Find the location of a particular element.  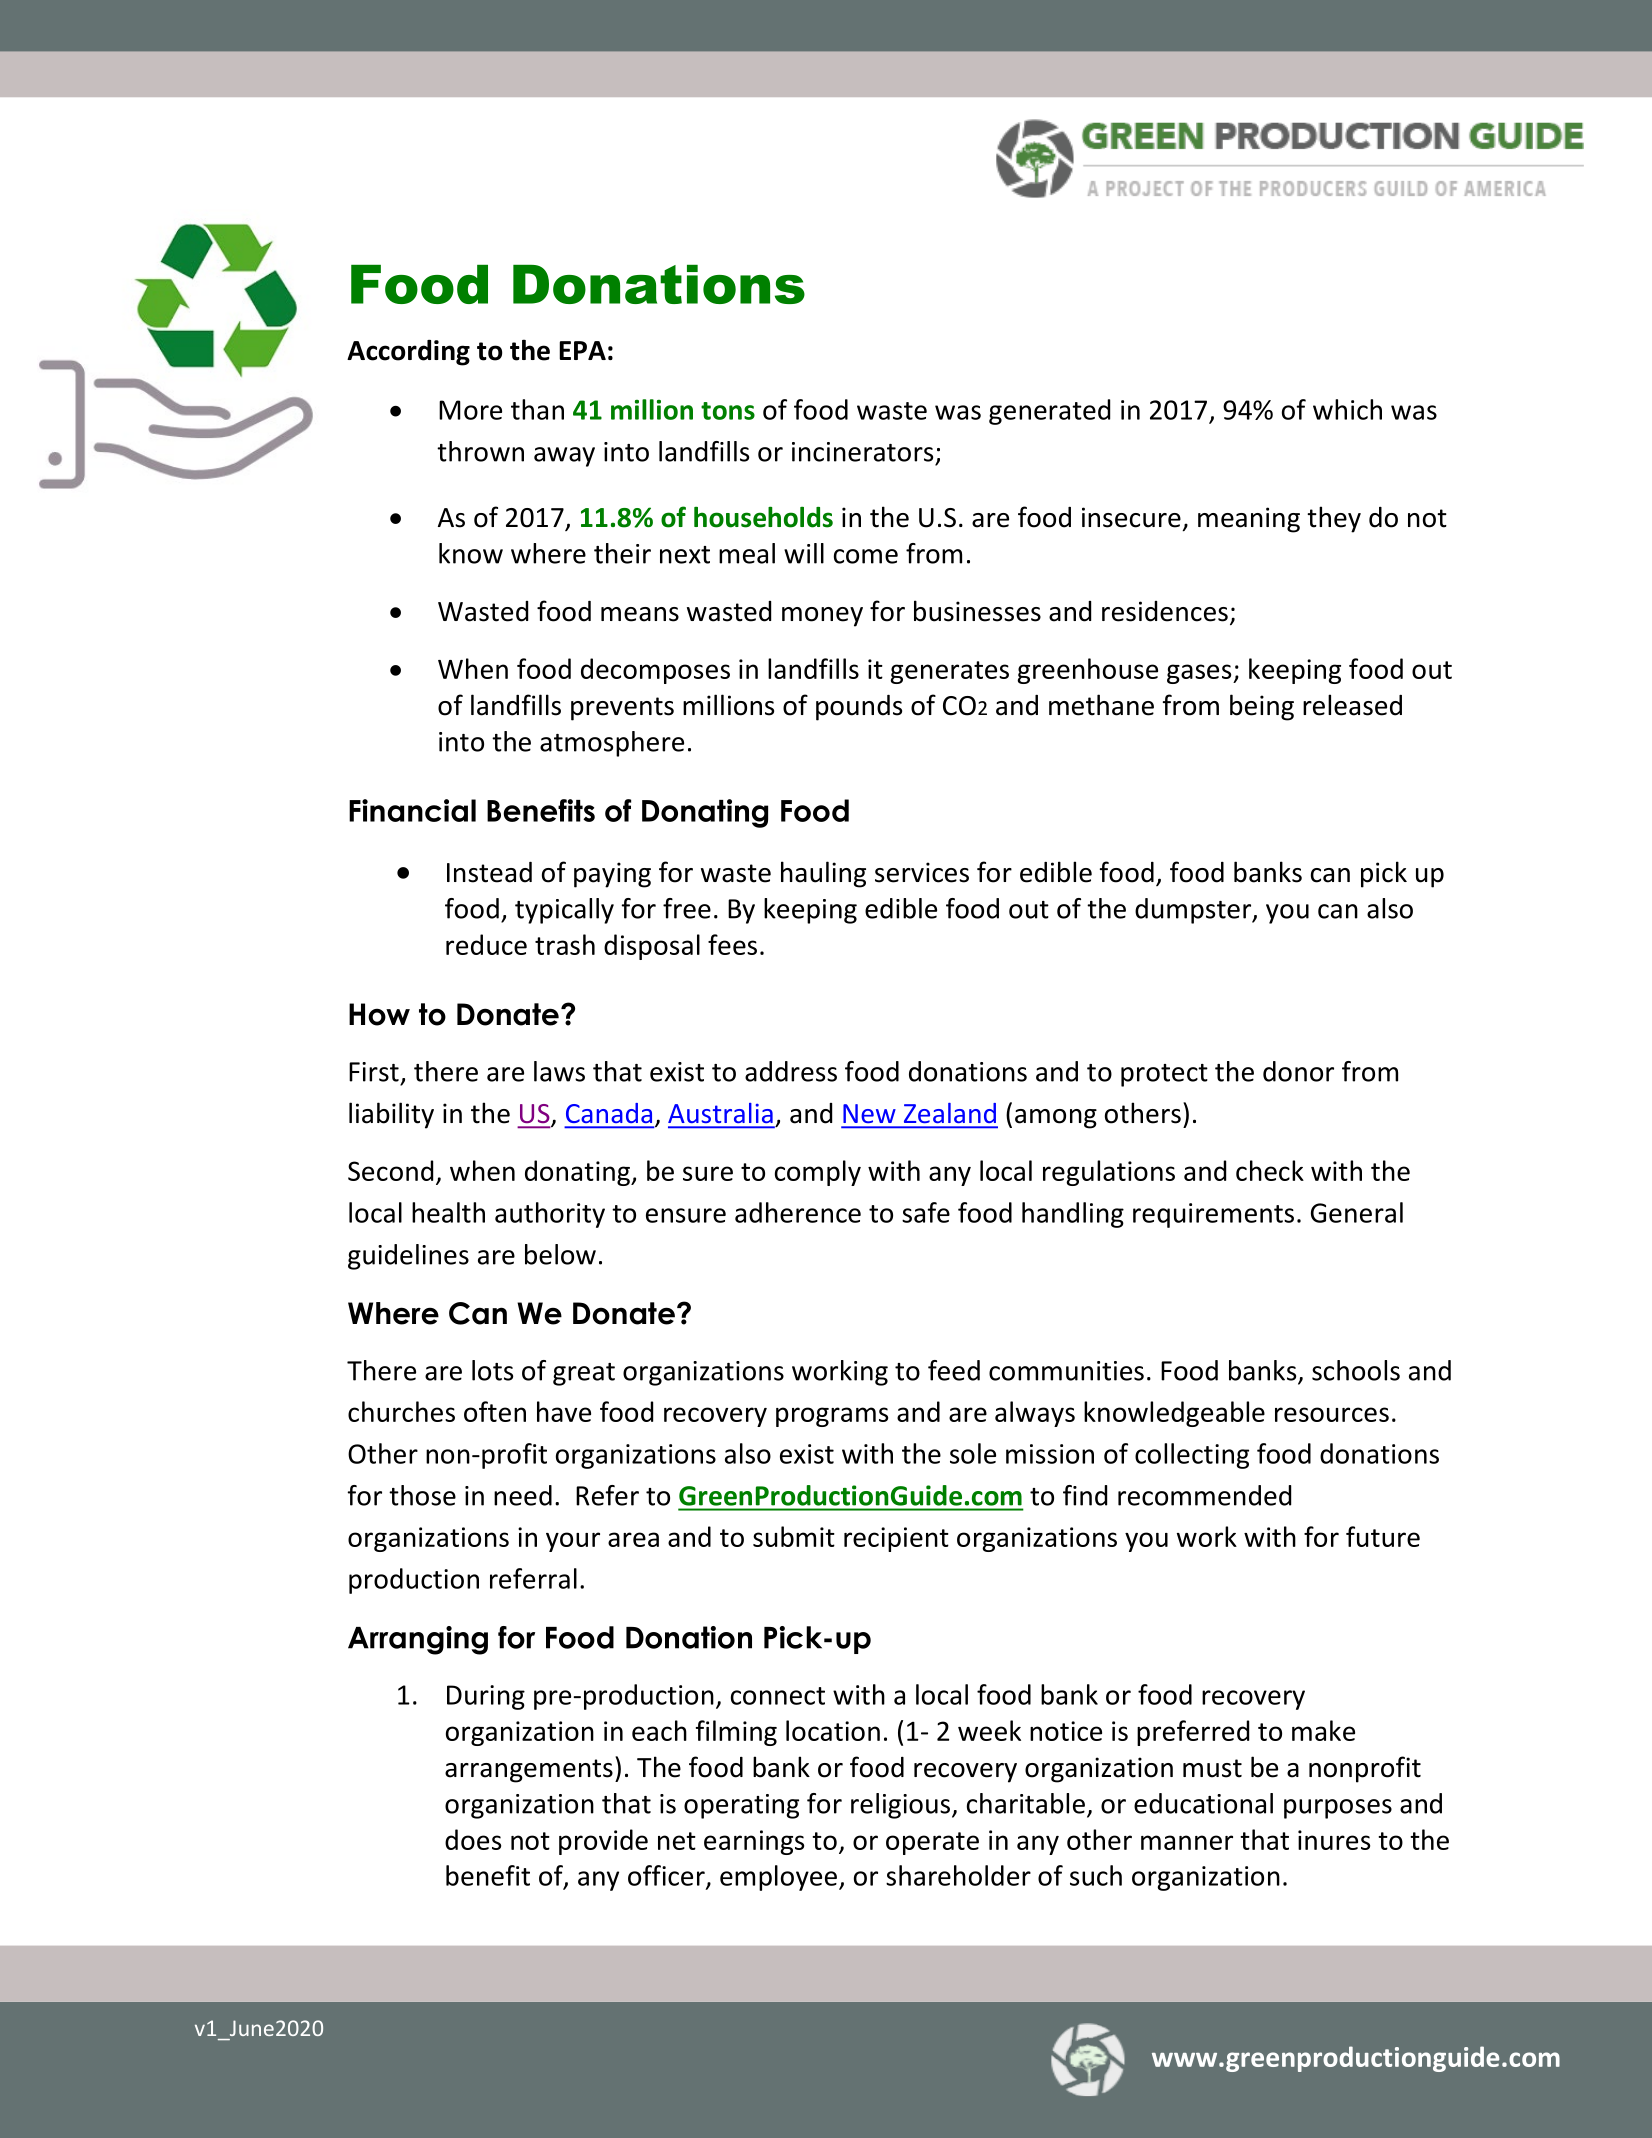

incinerators is located at coordinates (862, 452).
